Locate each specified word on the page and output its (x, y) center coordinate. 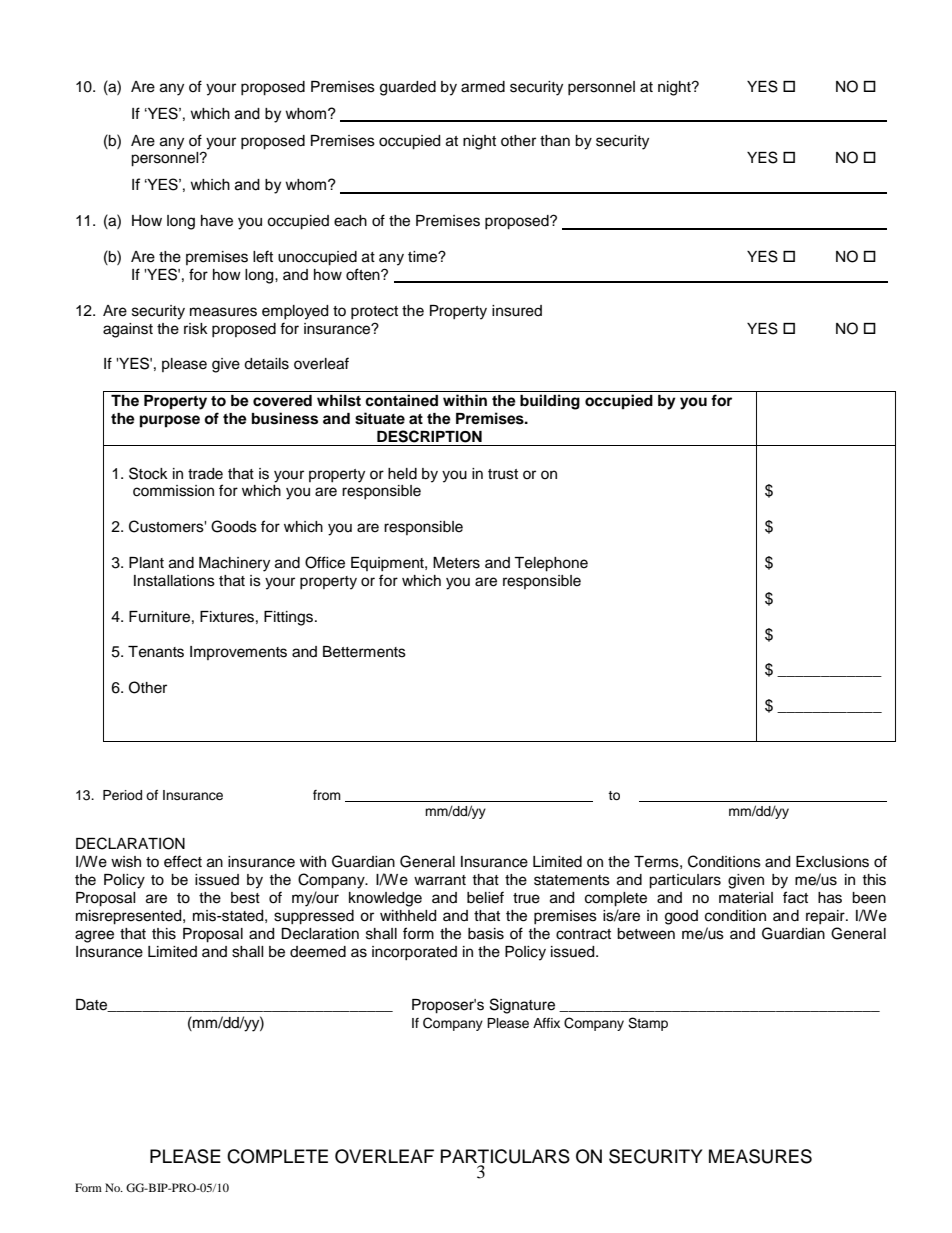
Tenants (156, 652)
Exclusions (832, 862)
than (555, 141)
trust (503, 474)
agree (94, 936)
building (550, 402)
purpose (170, 421)
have (217, 221)
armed (483, 87)
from (327, 795)
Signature (522, 1006)
